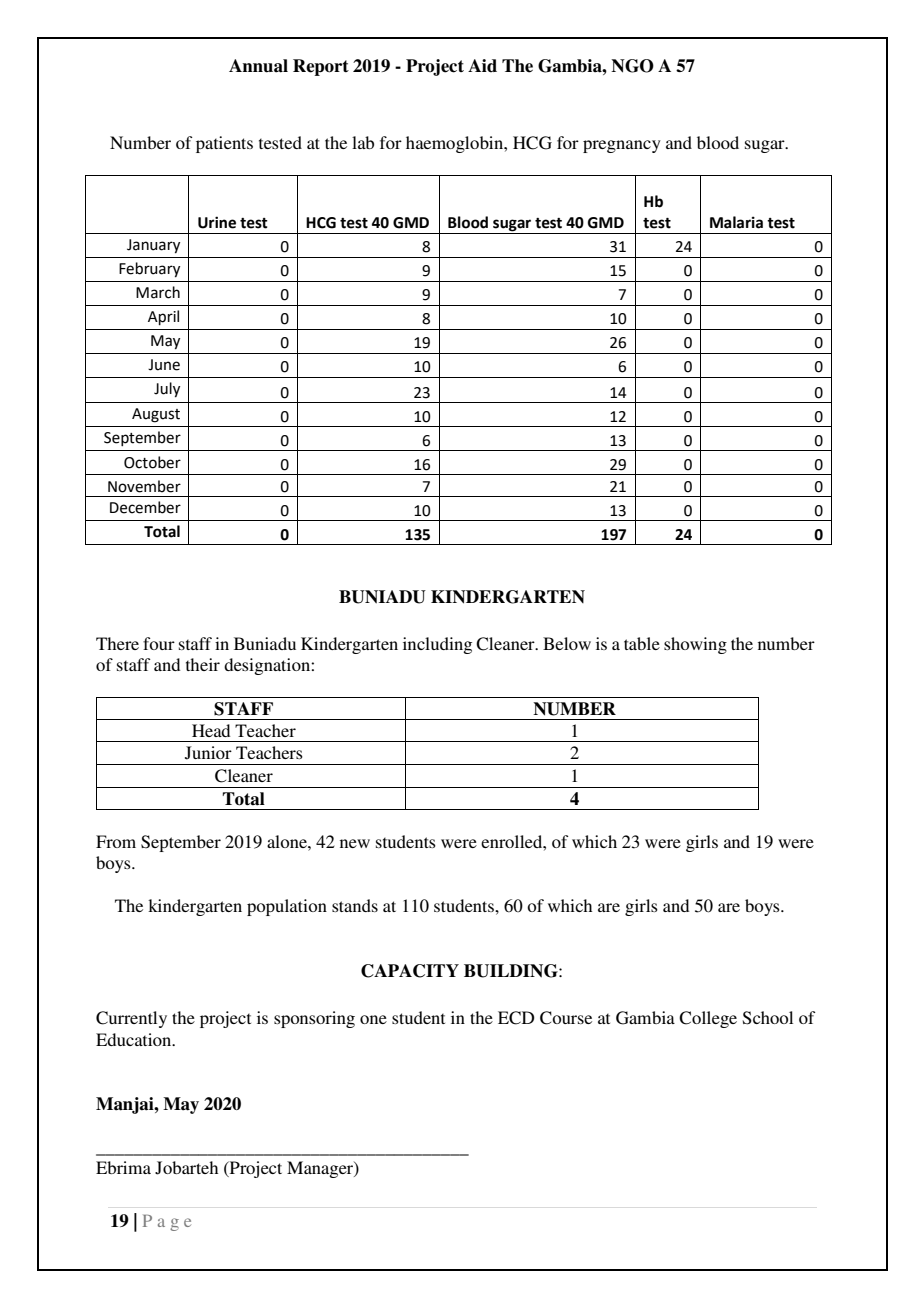 The image size is (924, 1308). I want to click on table, so click(642, 643).
